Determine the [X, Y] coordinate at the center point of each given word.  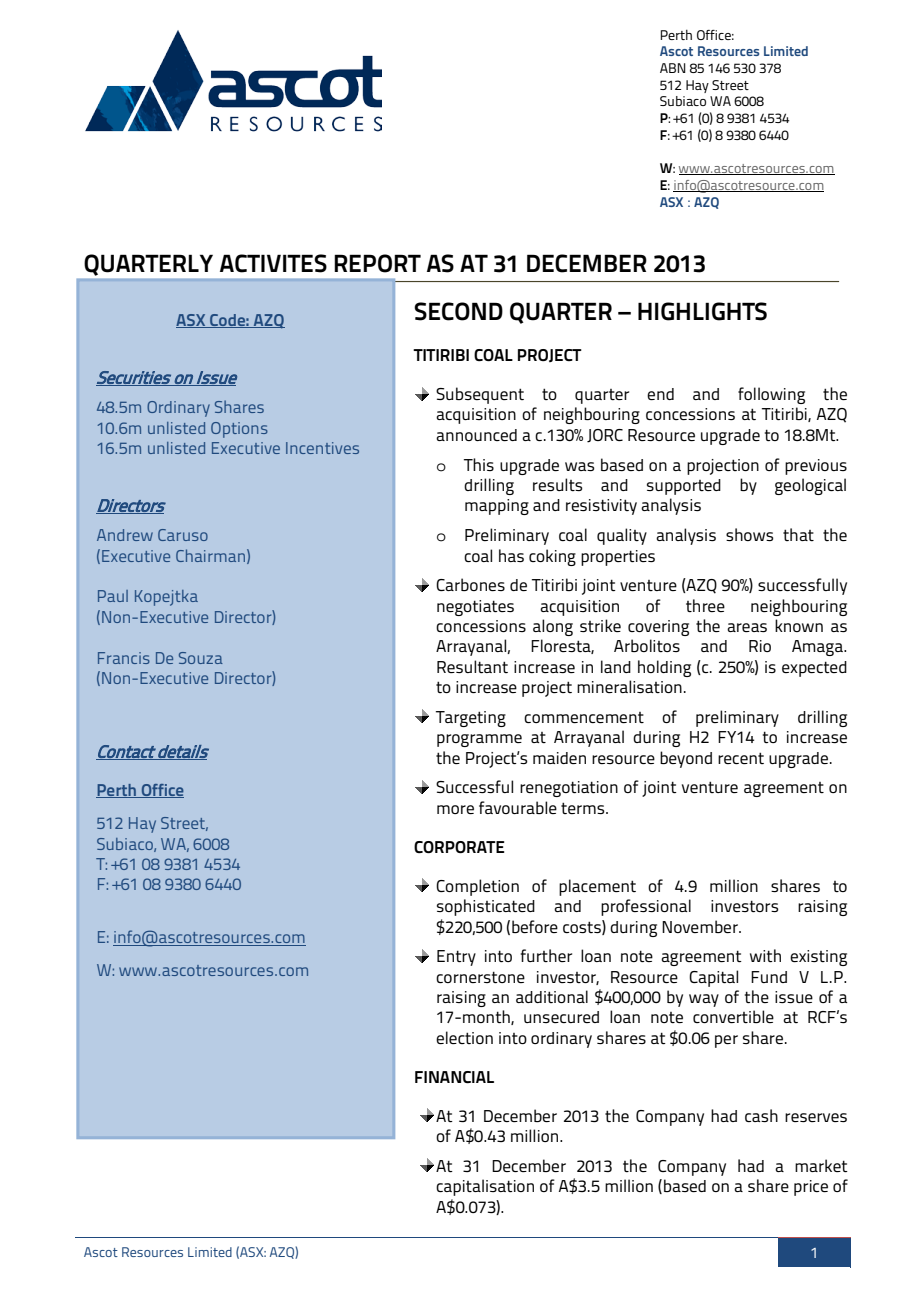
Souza [201, 658]
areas [747, 627]
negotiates [475, 608]
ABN [673, 68]
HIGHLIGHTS [702, 311]
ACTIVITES [273, 263]
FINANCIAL [454, 1077]
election [464, 1037]
